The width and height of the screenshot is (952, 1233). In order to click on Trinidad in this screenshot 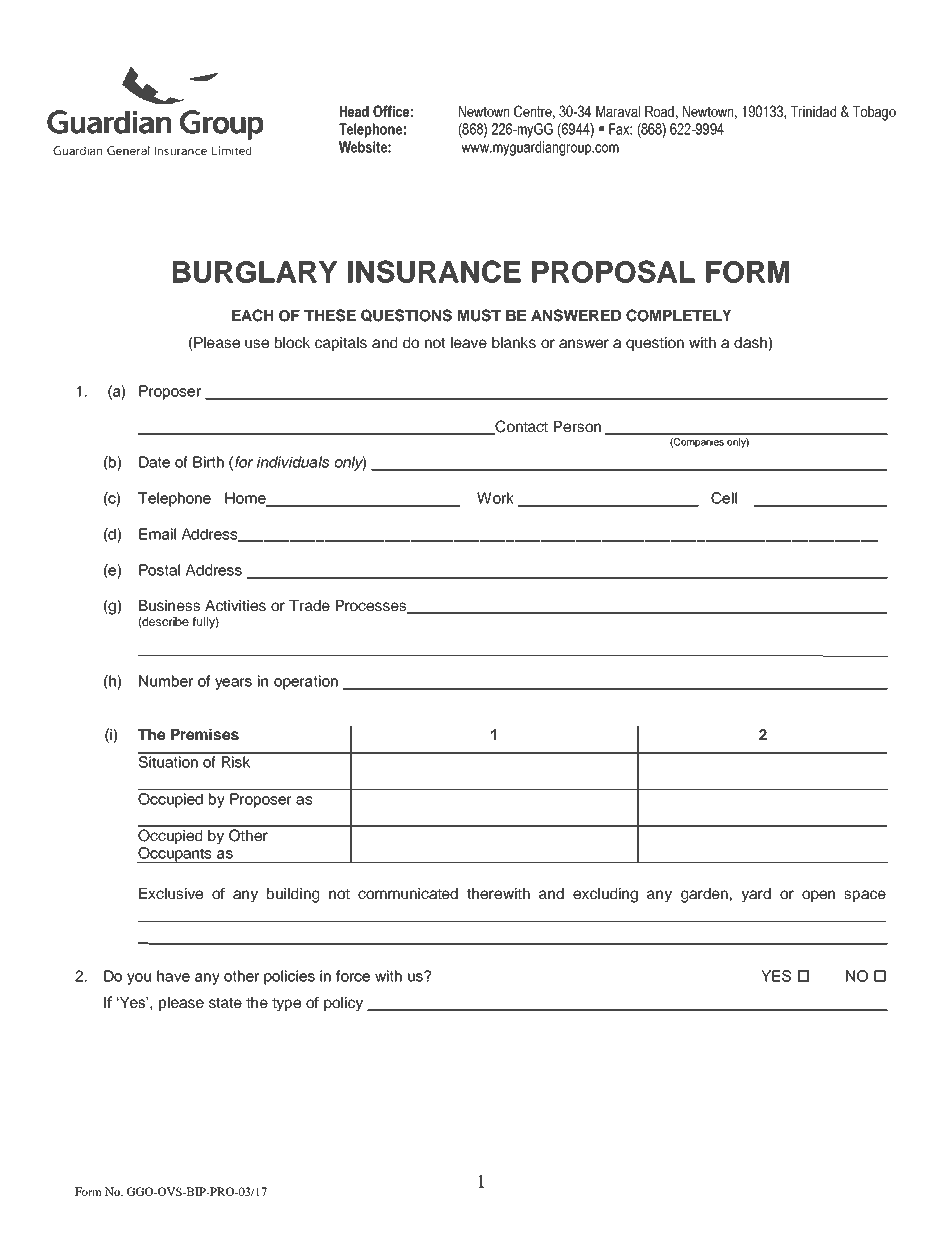, I will do `click(813, 111)`.
